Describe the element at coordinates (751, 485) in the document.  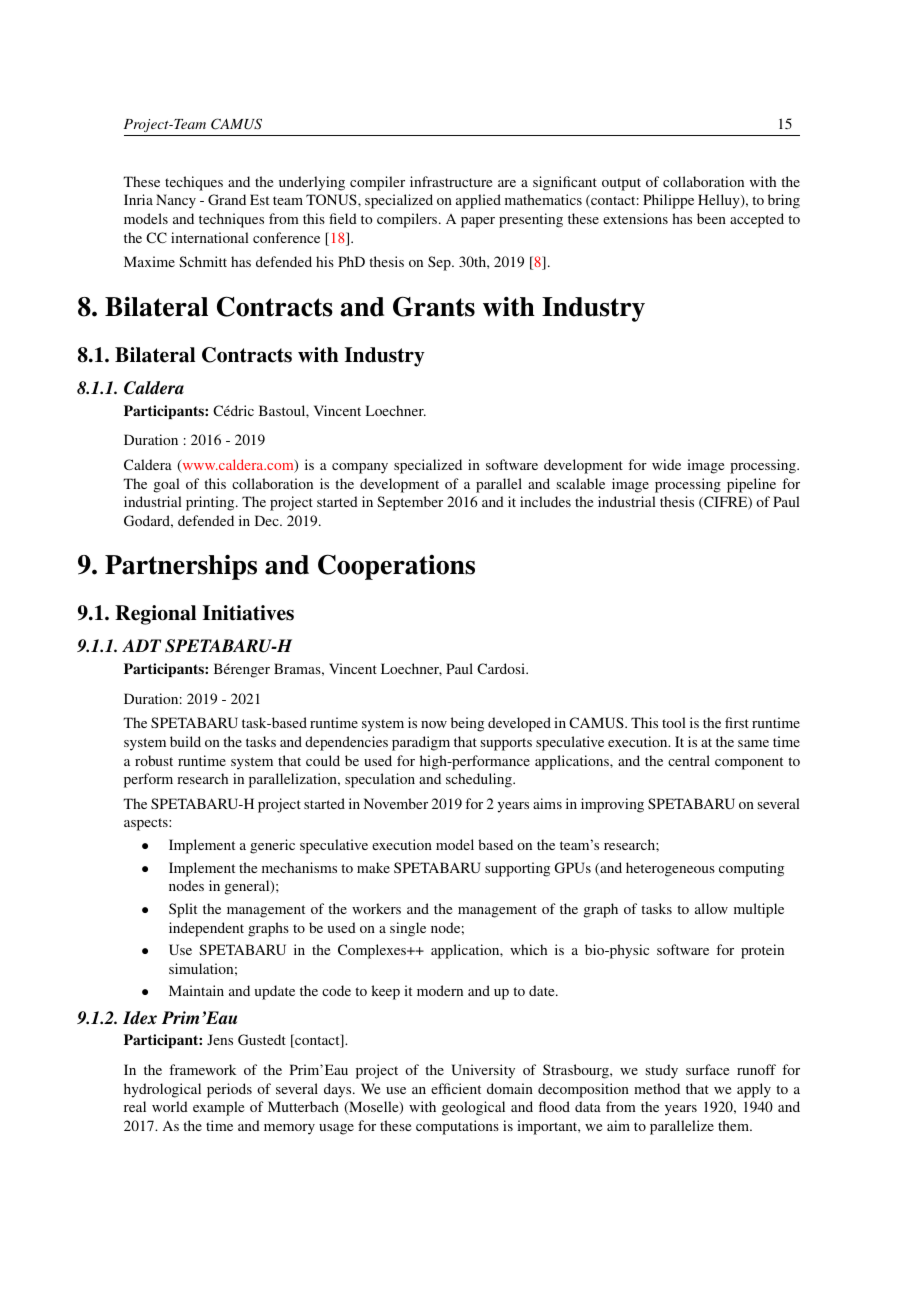
I see `pipeline` at that location.
